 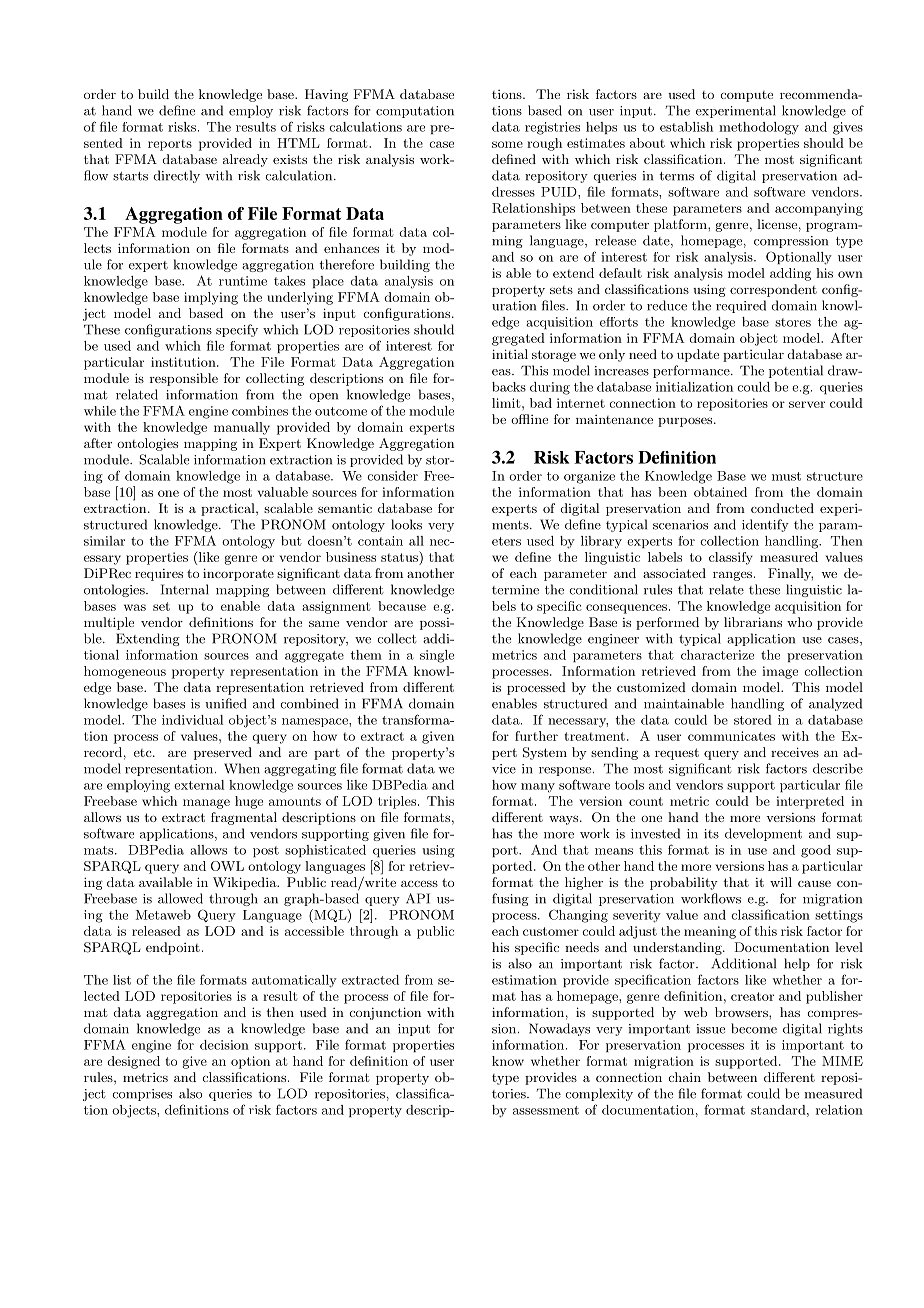 What do you see at coordinates (176, 176) in the image?
I see `directly` at bounding box center [176, 176].
